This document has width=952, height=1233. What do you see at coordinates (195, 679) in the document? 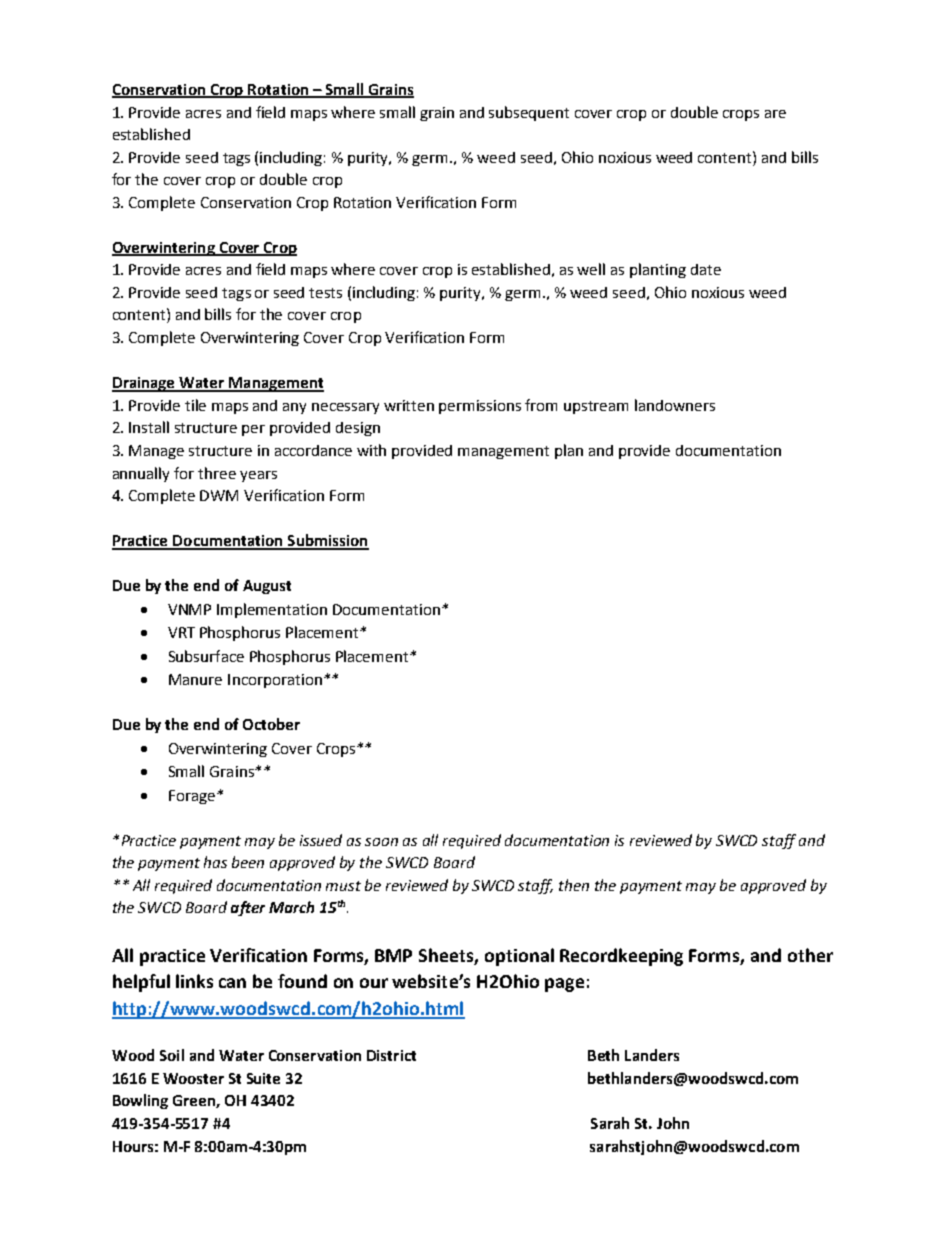
I see `Manure` at bounding box center [195, 679].
